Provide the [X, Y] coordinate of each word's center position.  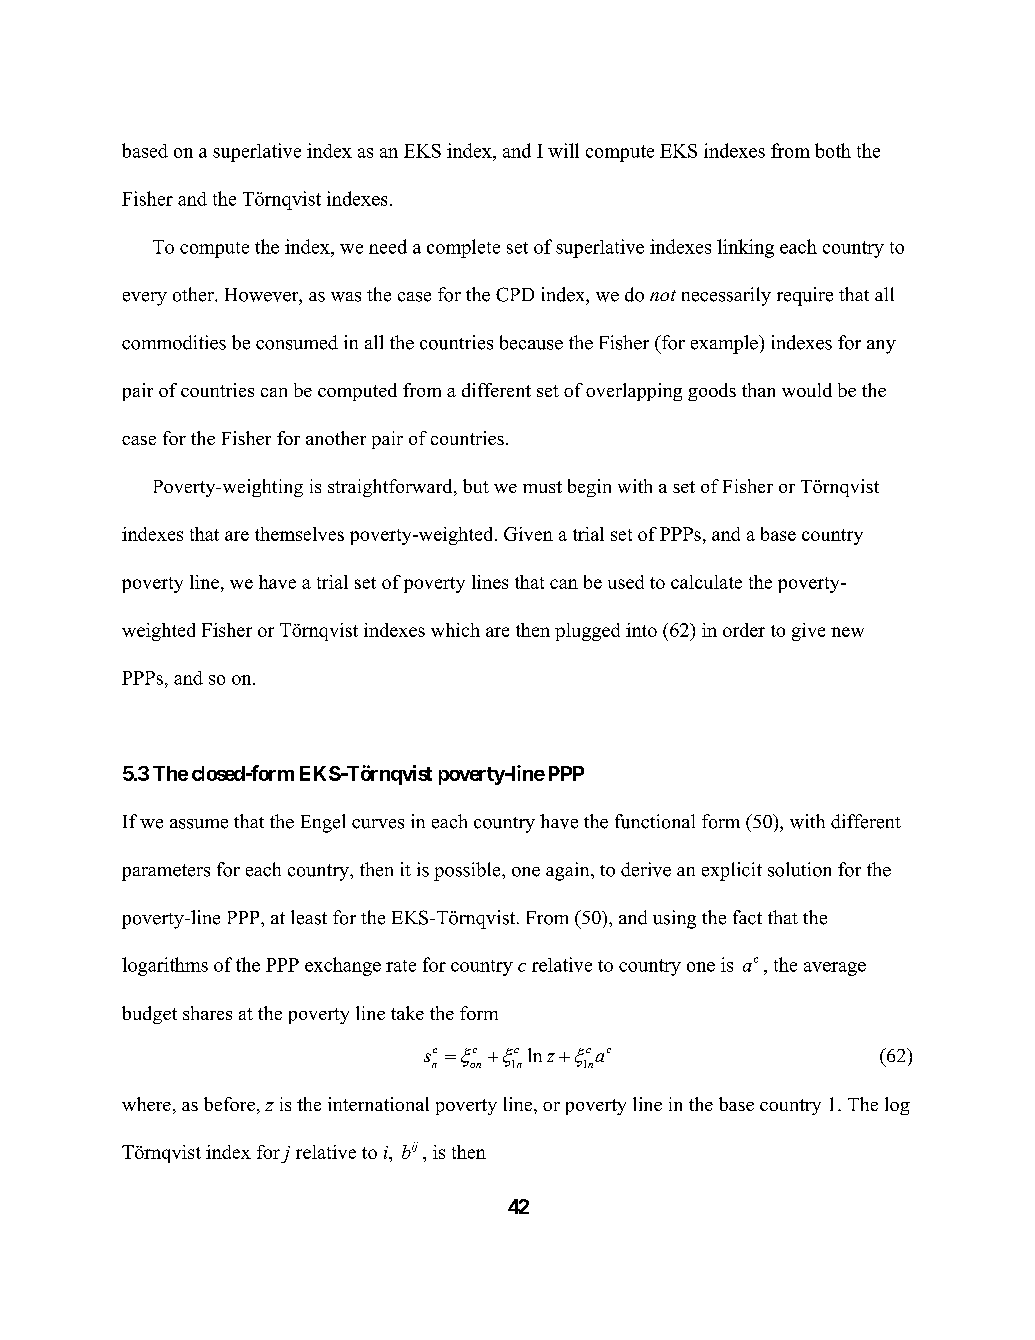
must [542, 487]
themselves [299, 534]
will [563, 150]
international [378, 1104]
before [229, 1104]
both [833, 150]
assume [199, 824]
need [388, 246]
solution [799, 869]
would [807, 390]
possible [468, 871]
